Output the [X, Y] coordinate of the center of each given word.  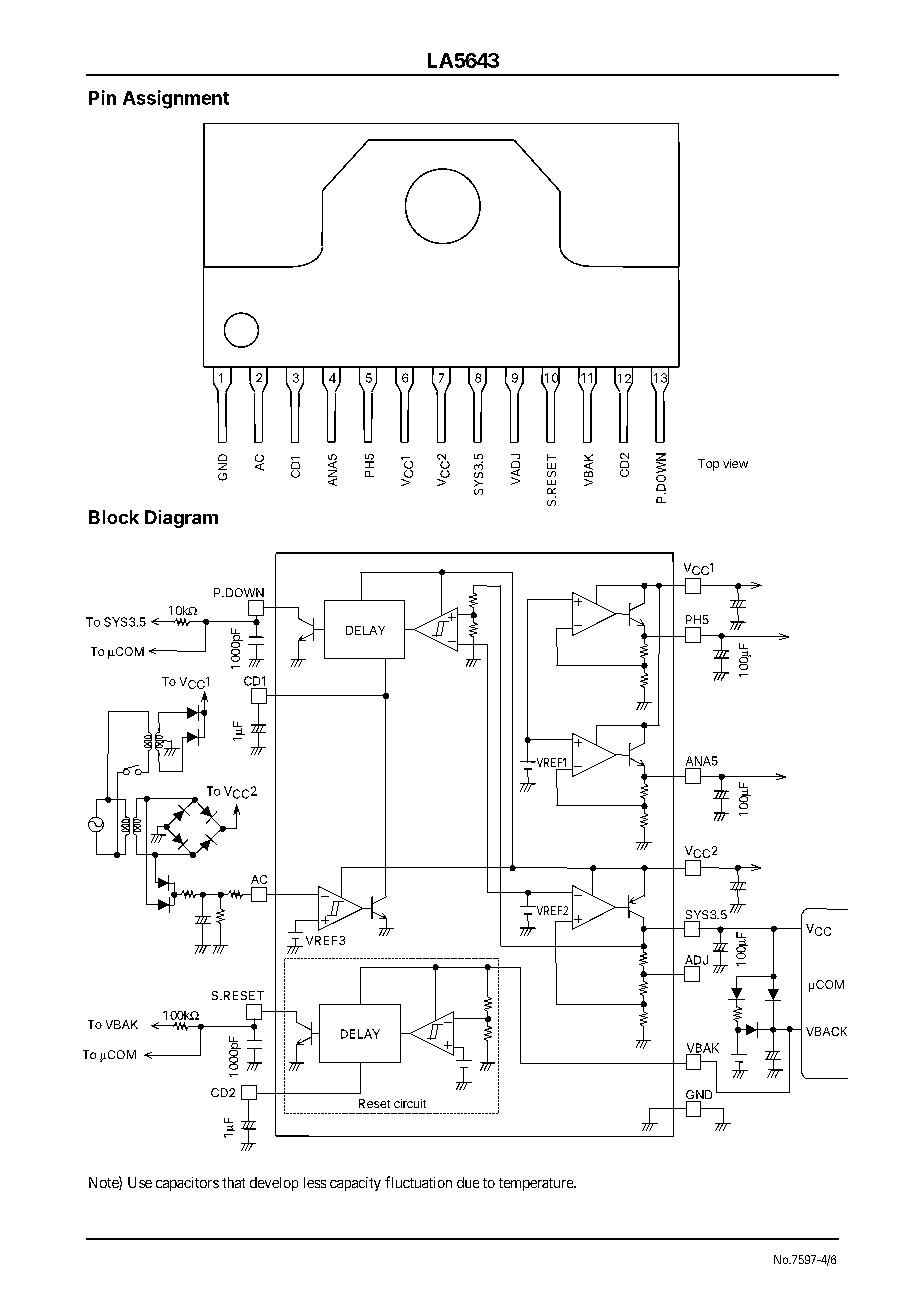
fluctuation [418, 1182]
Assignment [176, 99]
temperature [537, 1184]
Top [708, 465]
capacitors [187, 1184]
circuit [410, 1103]
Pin [102, 97]
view [735, 463]
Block [114, 517]
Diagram [181, 519]
